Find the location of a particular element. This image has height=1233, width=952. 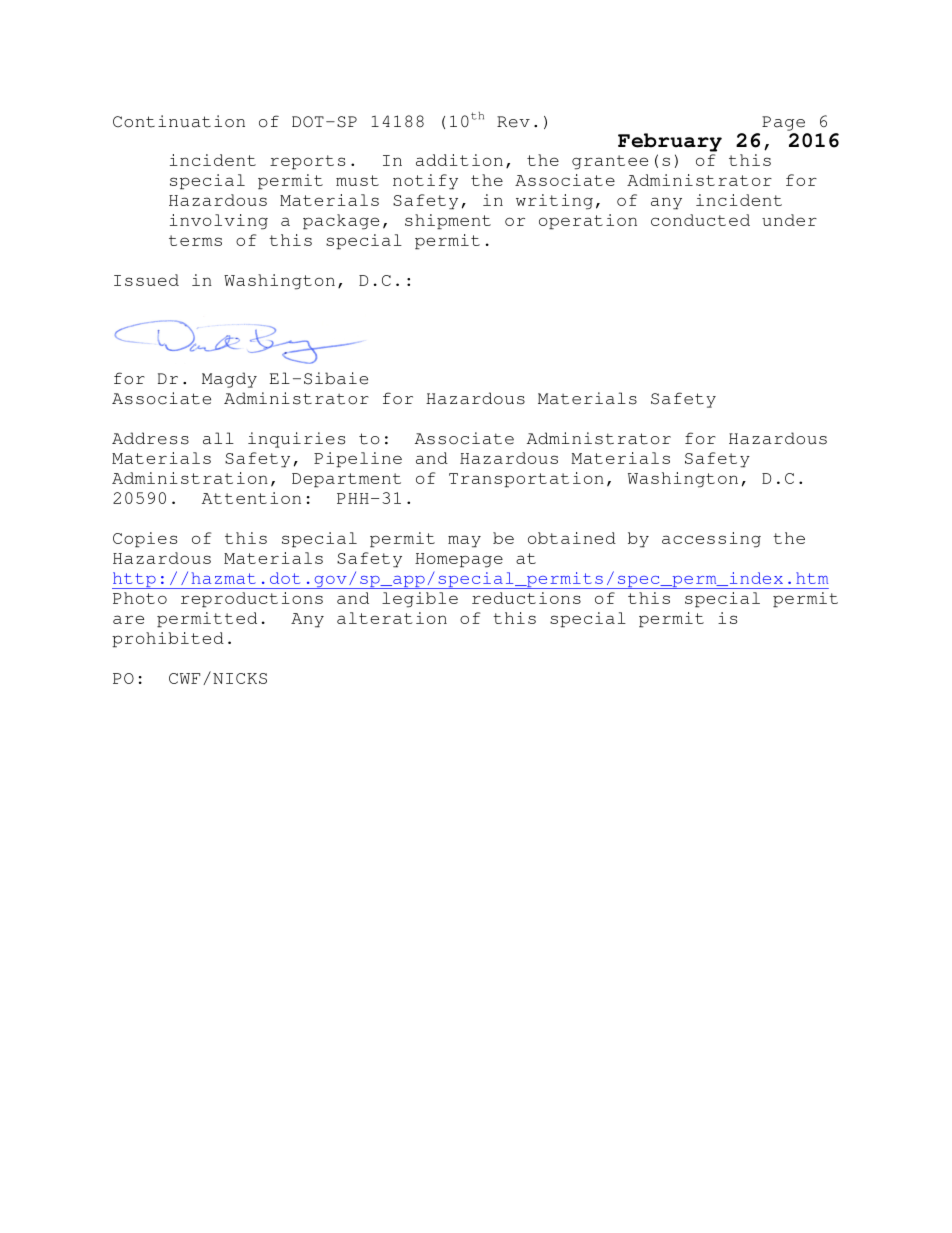

all is located at coordinates (218, 438).
